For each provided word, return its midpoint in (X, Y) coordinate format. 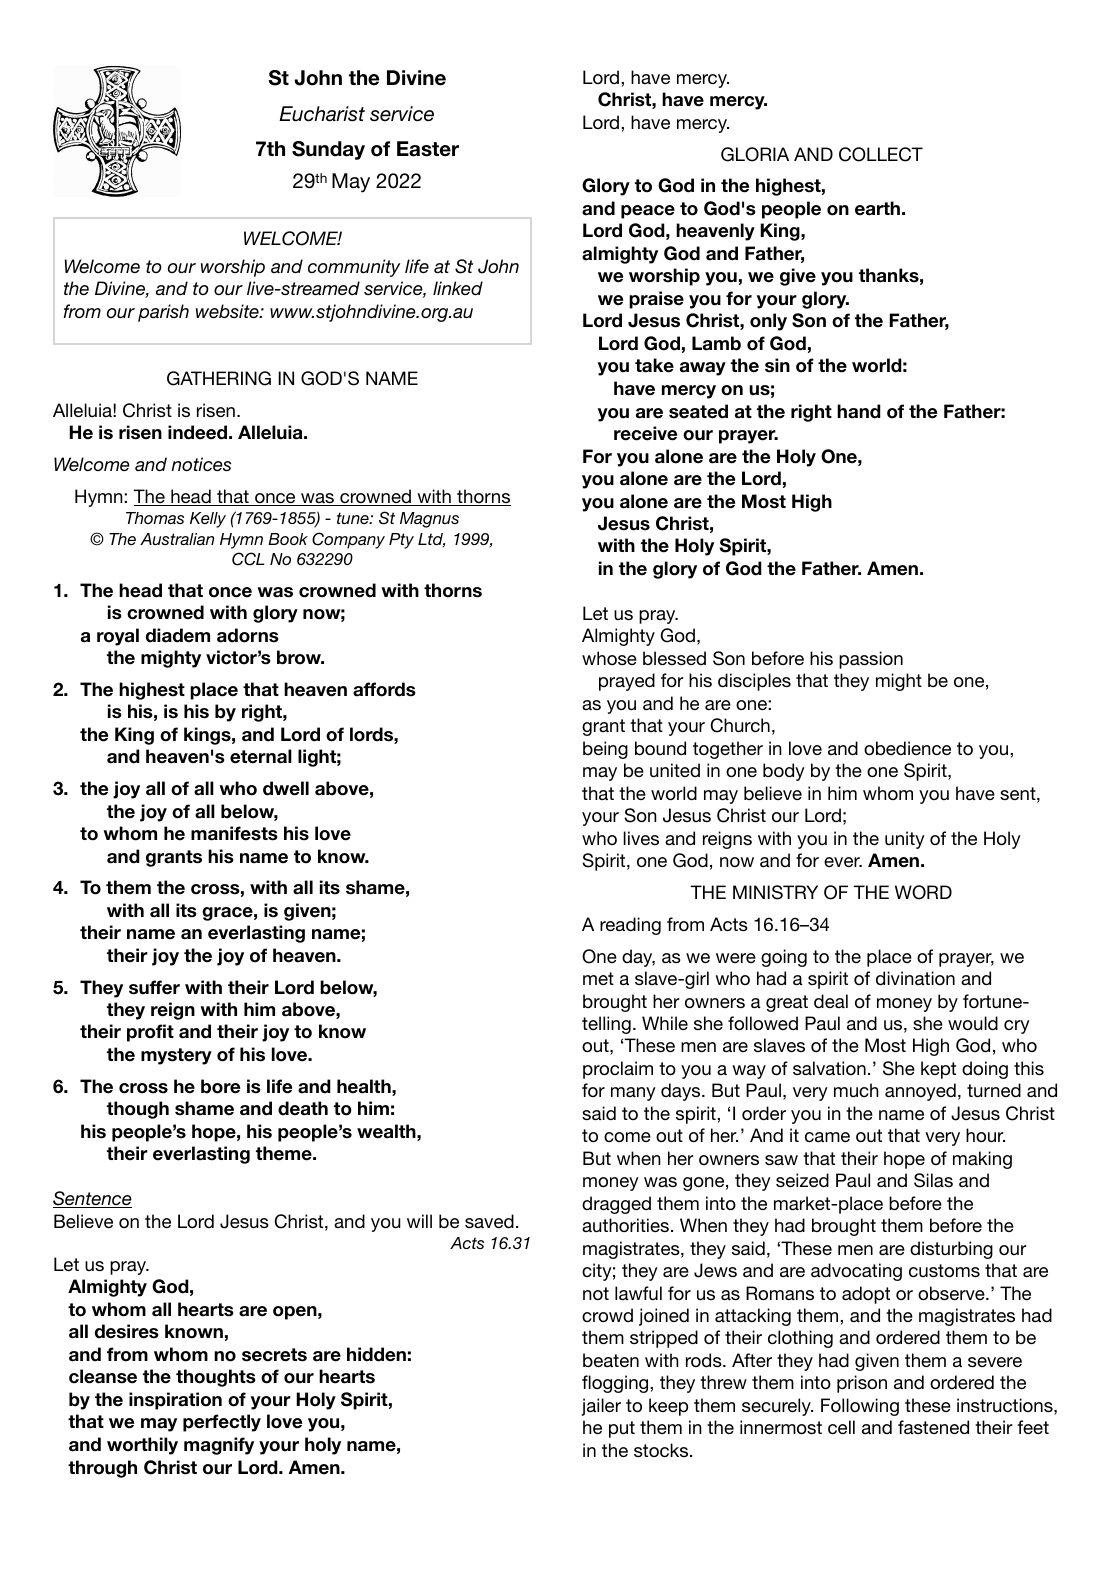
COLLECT (881, 154)
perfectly (222, 1423)
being (605, 750)
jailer (601, 1407)
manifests (234, 833)
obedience (907, 748)
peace (648, 212)
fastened (933, 1427)
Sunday (328, 150)
